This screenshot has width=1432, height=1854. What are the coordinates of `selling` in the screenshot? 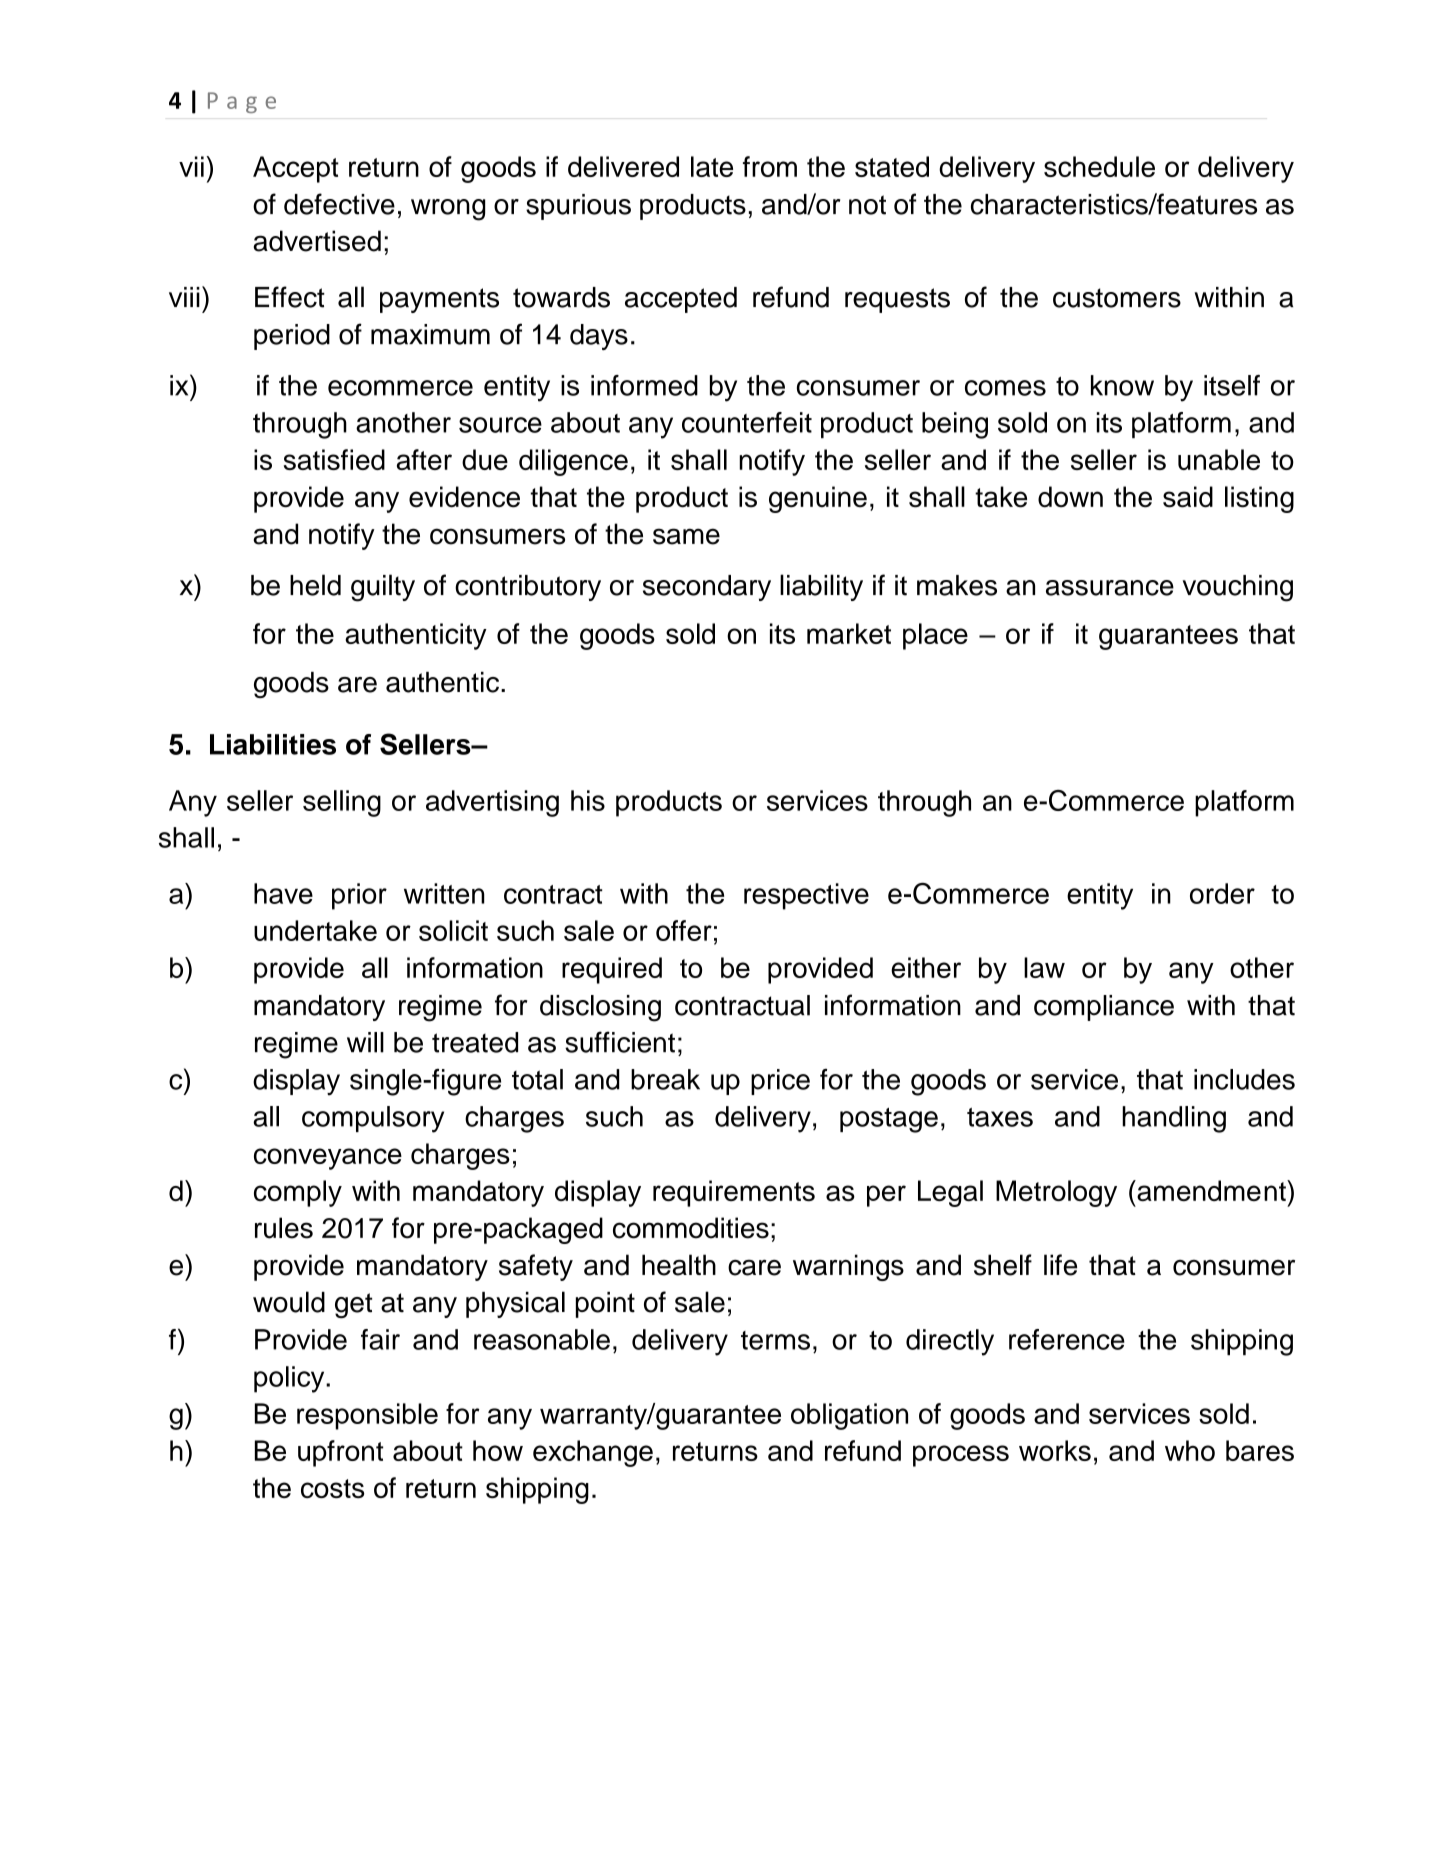 It's located at (342, 803).
